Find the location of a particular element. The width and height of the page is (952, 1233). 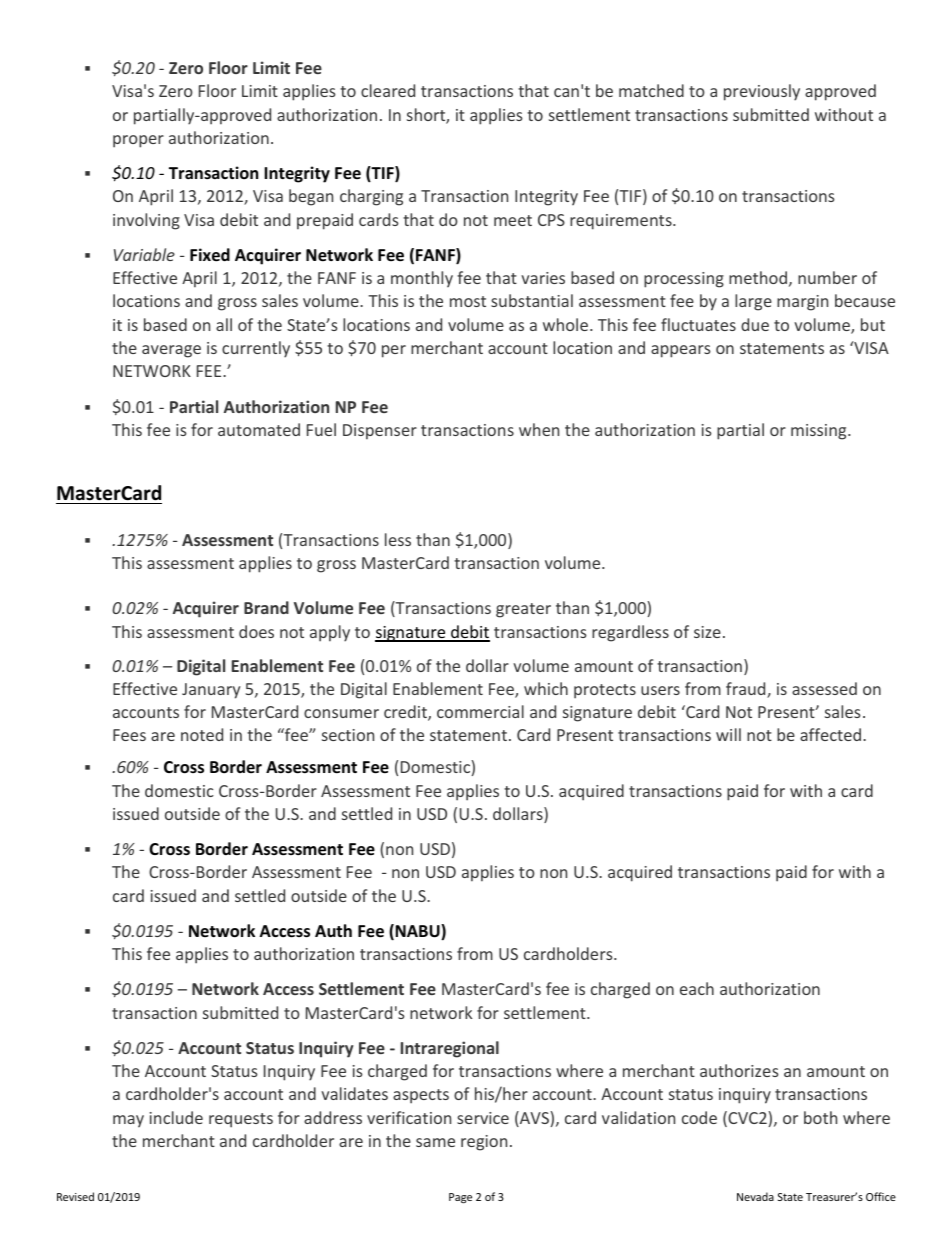

Nevada is located at coordinates (755, 1196).
